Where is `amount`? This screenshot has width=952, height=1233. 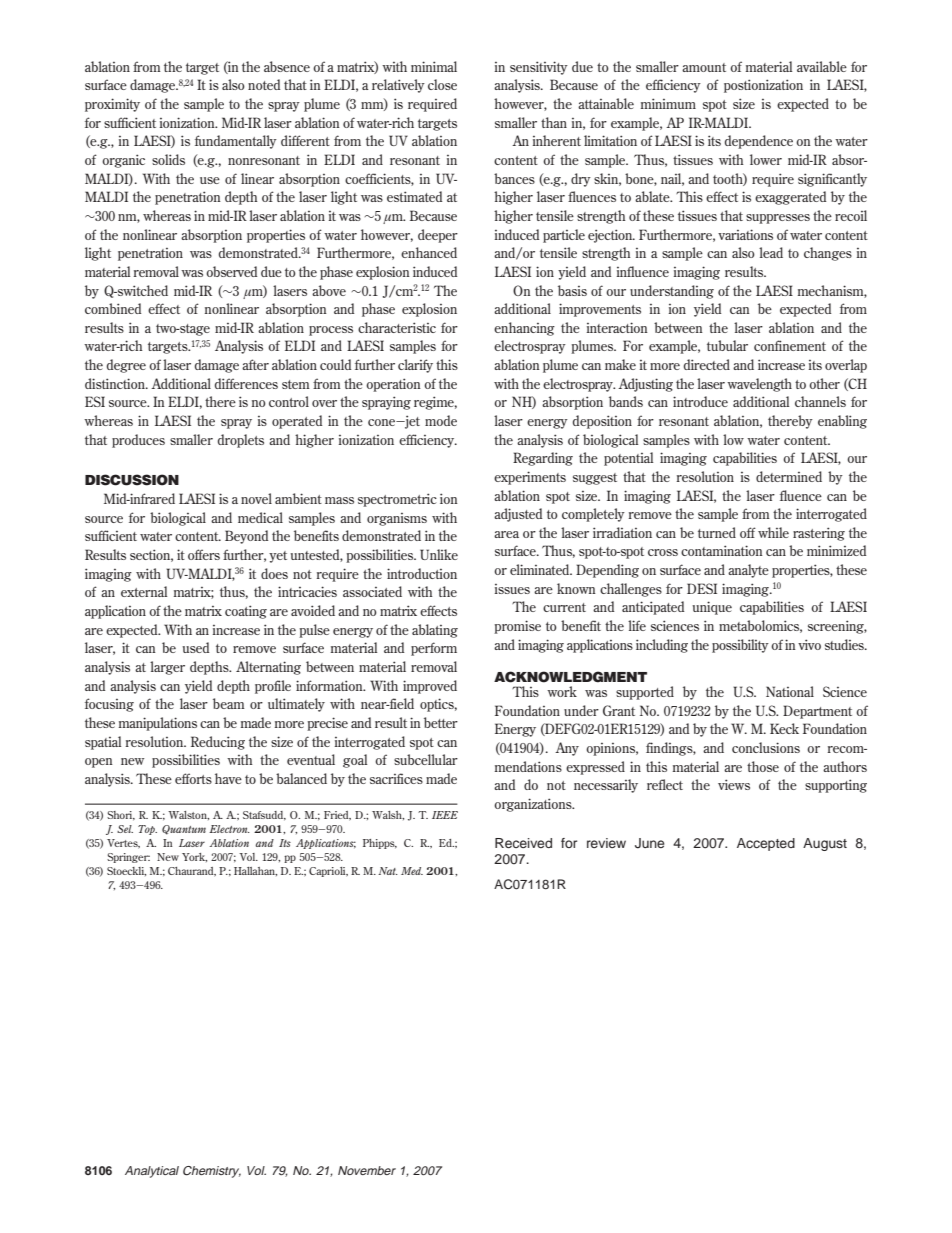
amount is located at coordinates (704, 67).
